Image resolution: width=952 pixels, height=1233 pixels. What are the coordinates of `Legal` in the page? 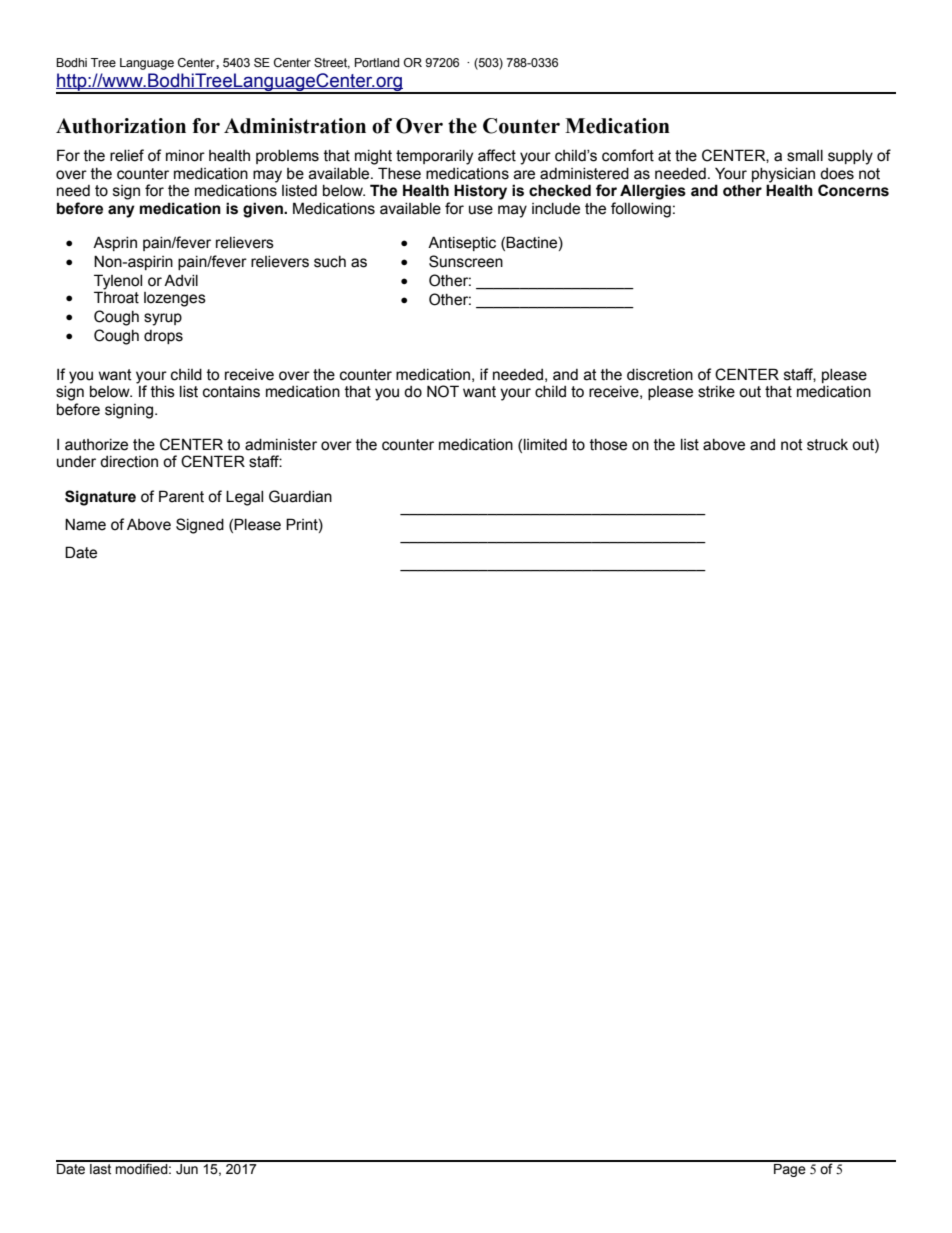 It's located at (244, 498).
